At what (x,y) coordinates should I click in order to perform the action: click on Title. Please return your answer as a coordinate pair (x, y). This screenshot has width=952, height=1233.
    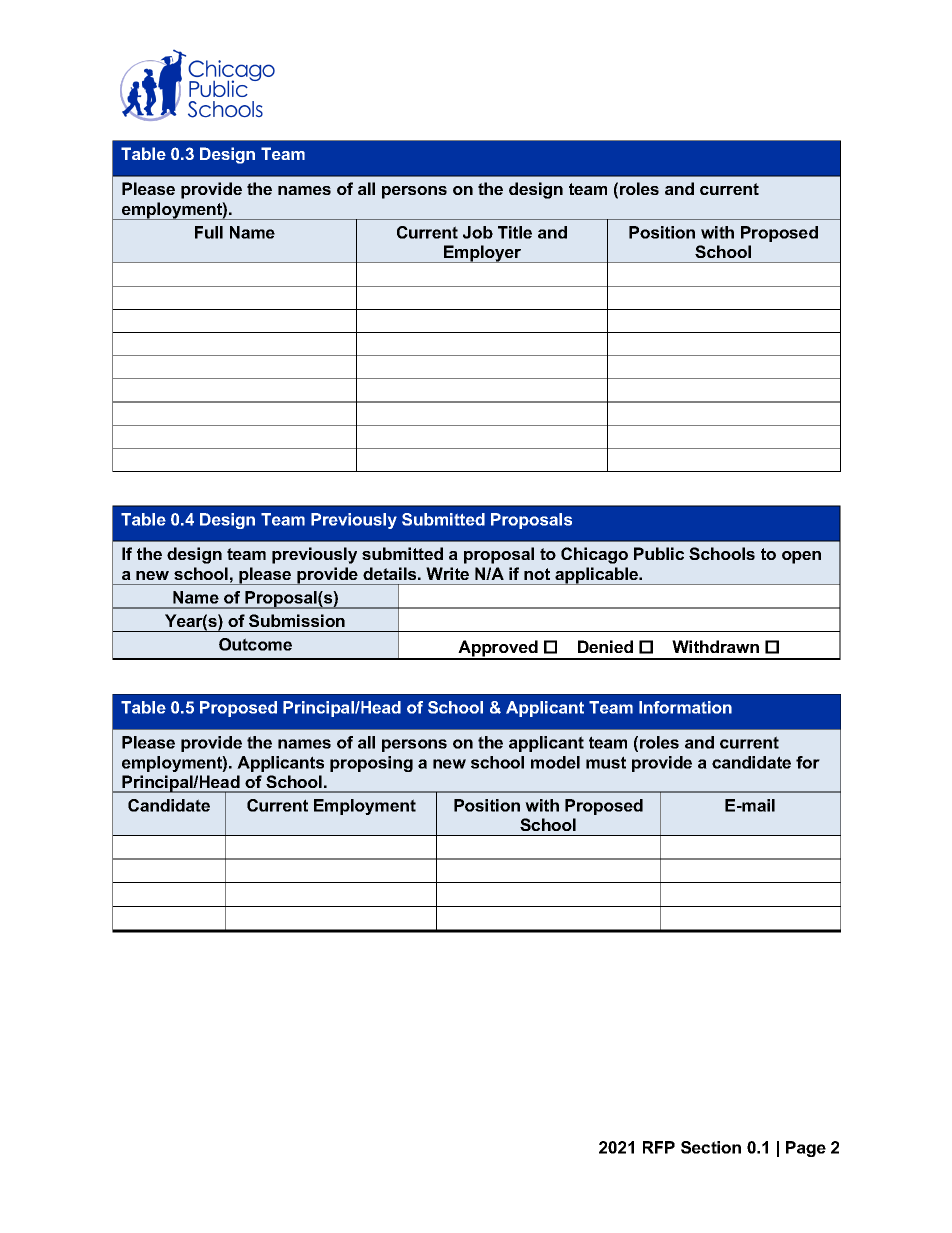
    Looking at the image, I should click on (515, 232).
